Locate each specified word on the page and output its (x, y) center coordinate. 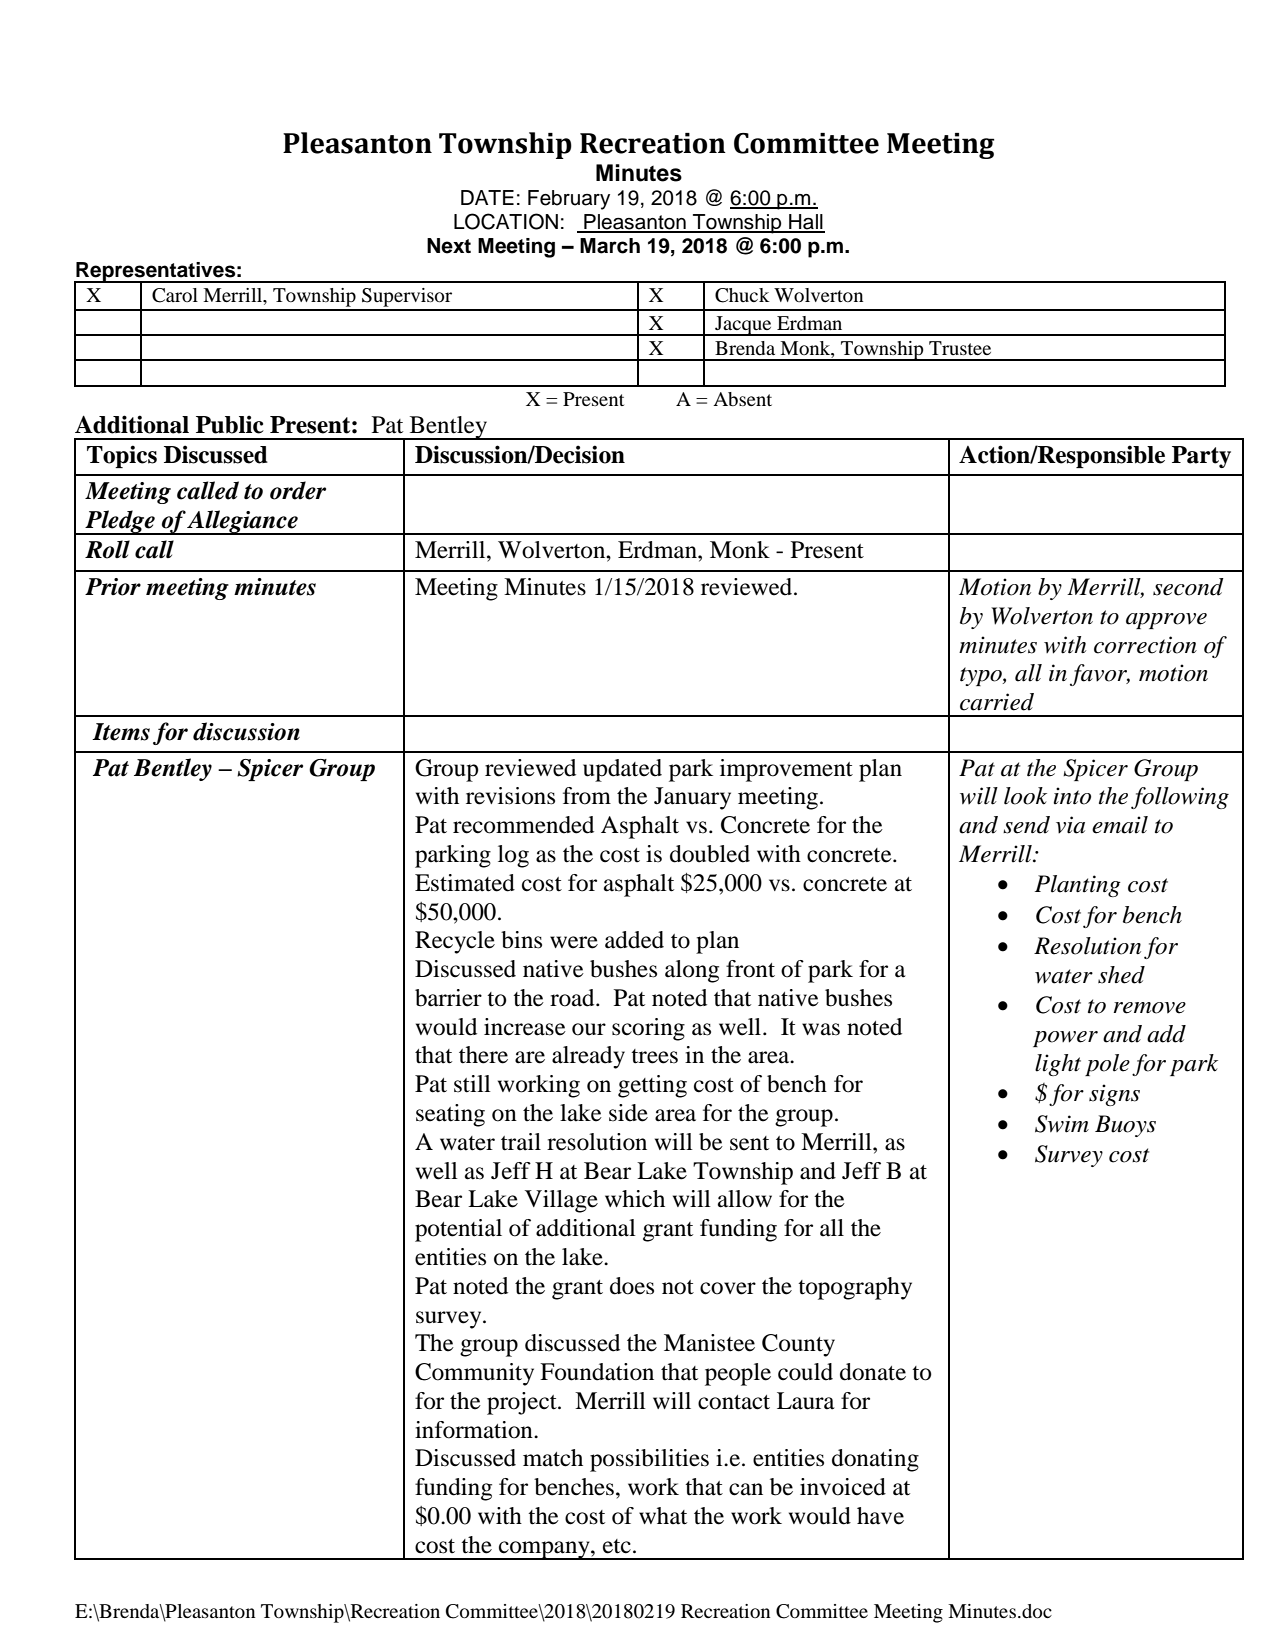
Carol (175, 295)
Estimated (465, 883)
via (1070, 825)
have (880, 1516)
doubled (710, 854)
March (610, 246)
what (663, 1516)
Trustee (960, 348)
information (475, 1430)
